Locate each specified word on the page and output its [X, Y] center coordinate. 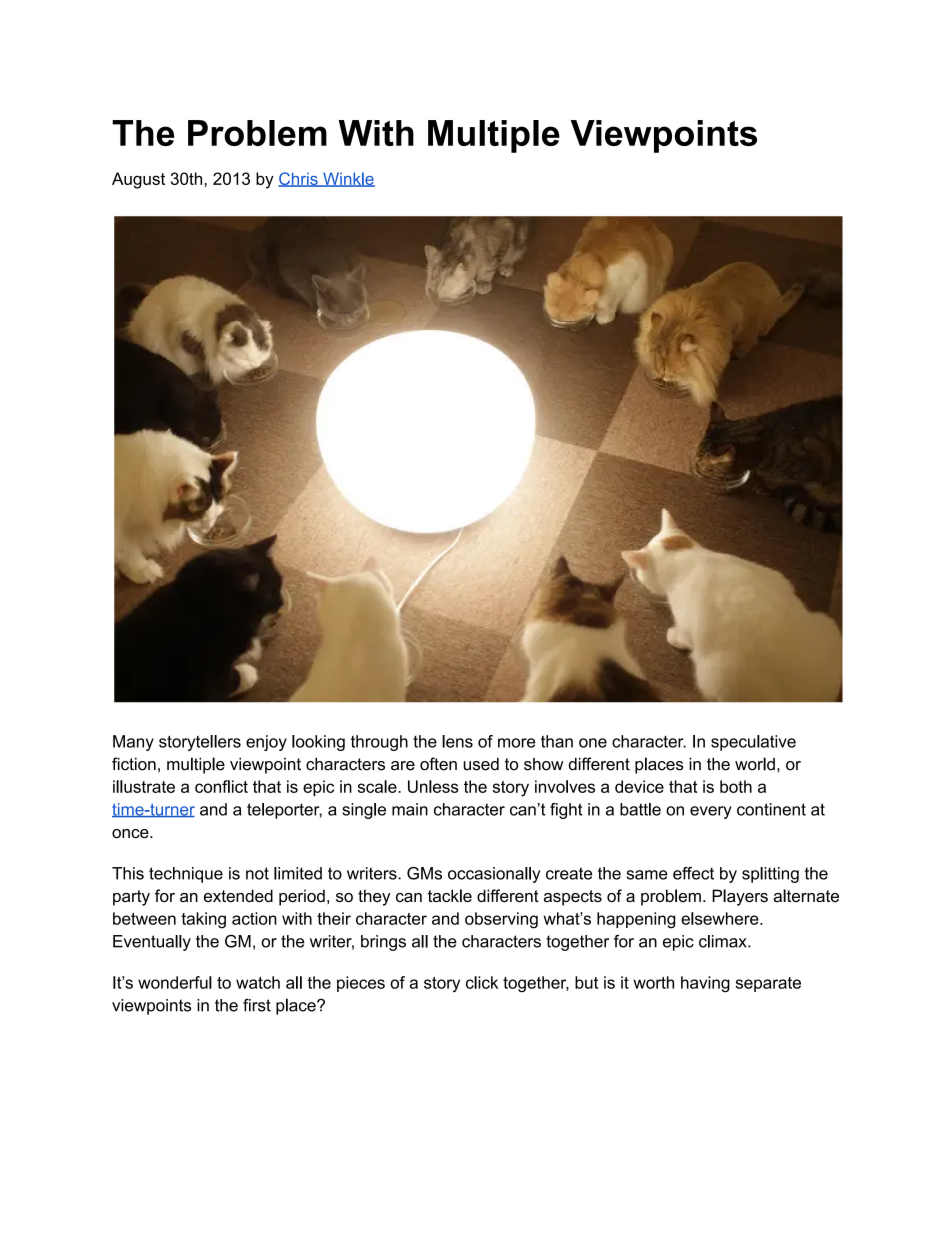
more [516, 743]
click [482, 982]
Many [133, 743]
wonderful [175, 982]
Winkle [348, 179]
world [755, 764]
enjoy [266, 743]
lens [457, 741]
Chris [299, 179]
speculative [753, 743]
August [138, 180]
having [705, 984]
